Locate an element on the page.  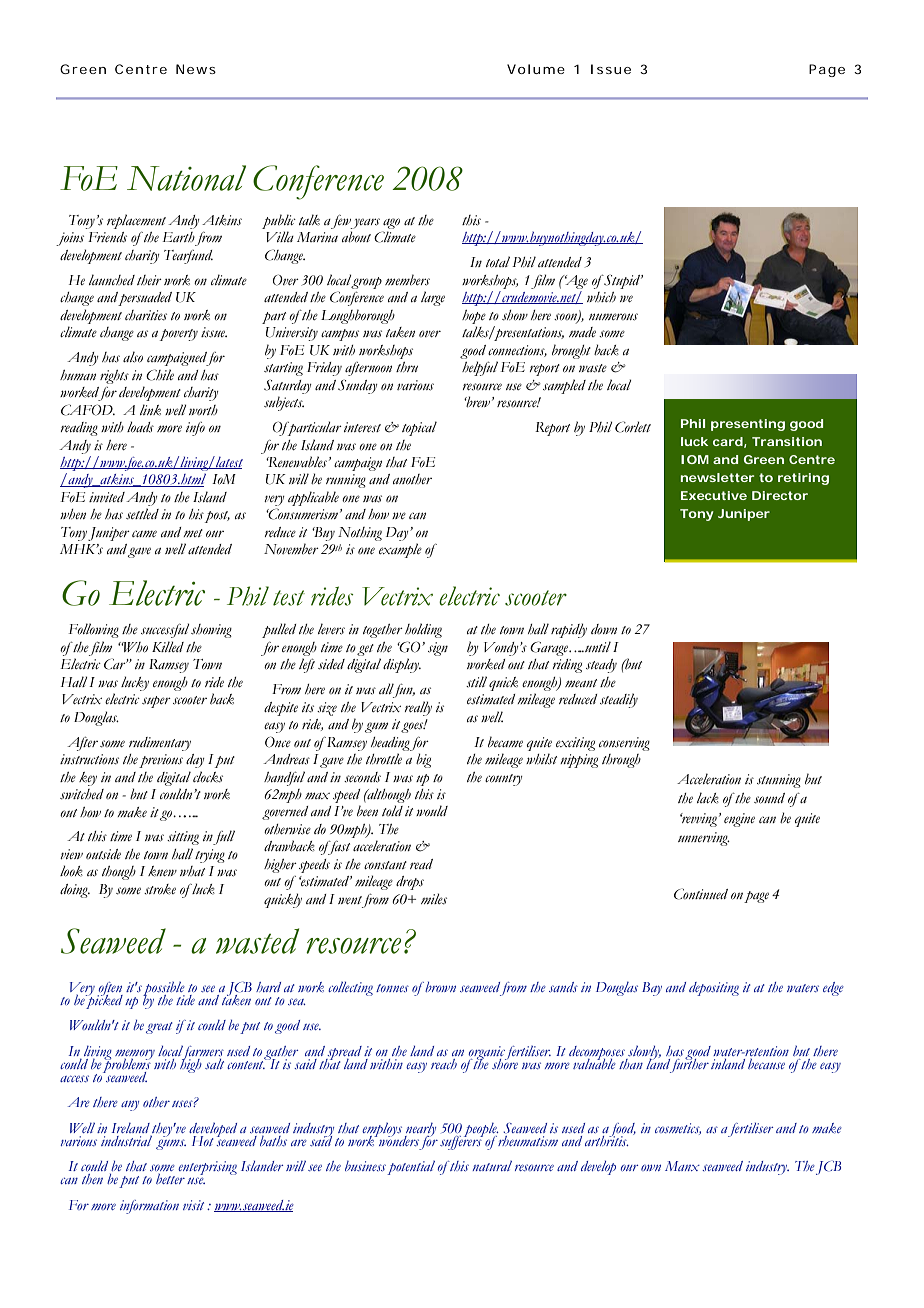
Volume is located at coordinates (536, 69).
